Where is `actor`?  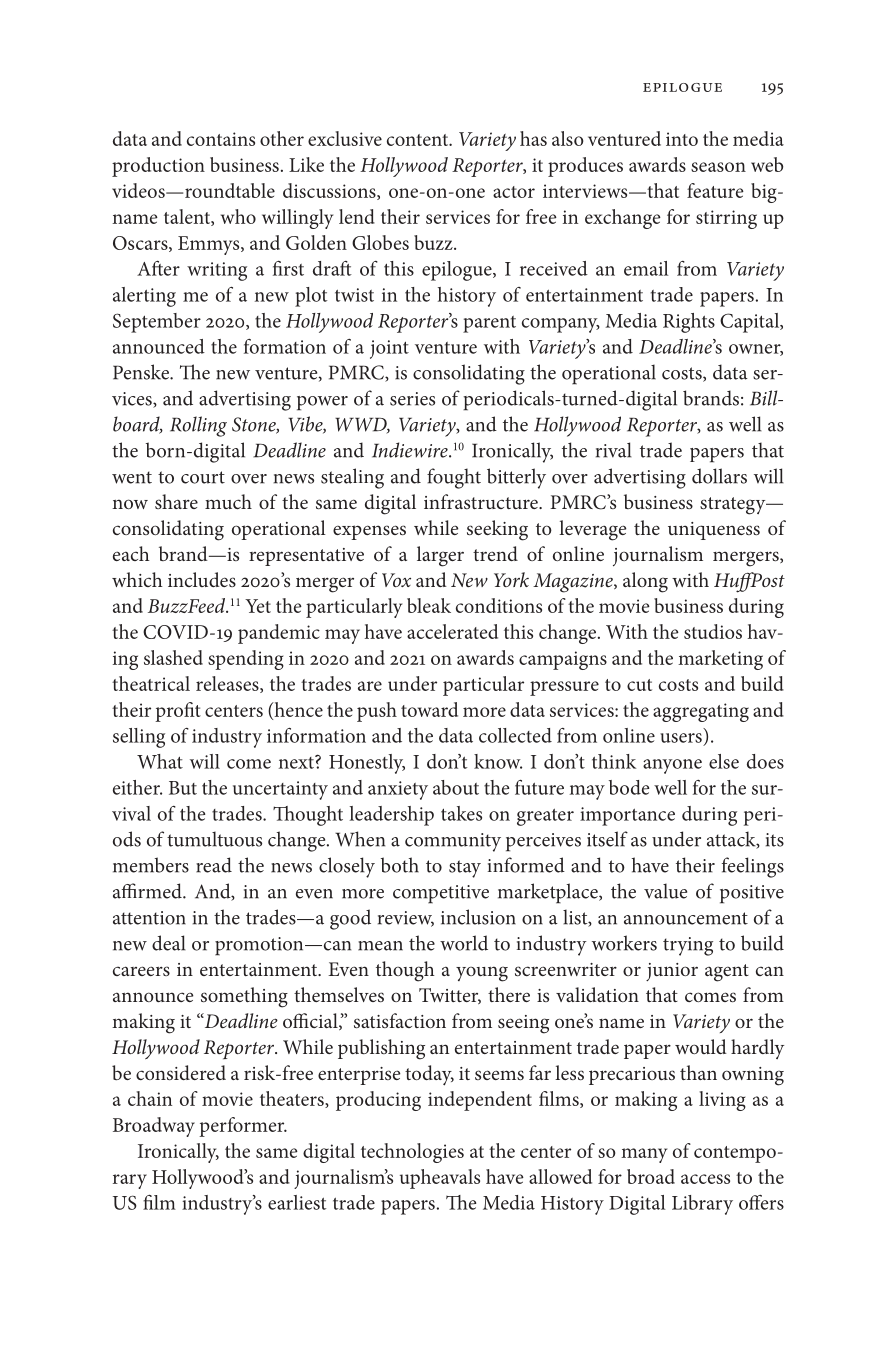
actor is located at coordinates (514, 192).
